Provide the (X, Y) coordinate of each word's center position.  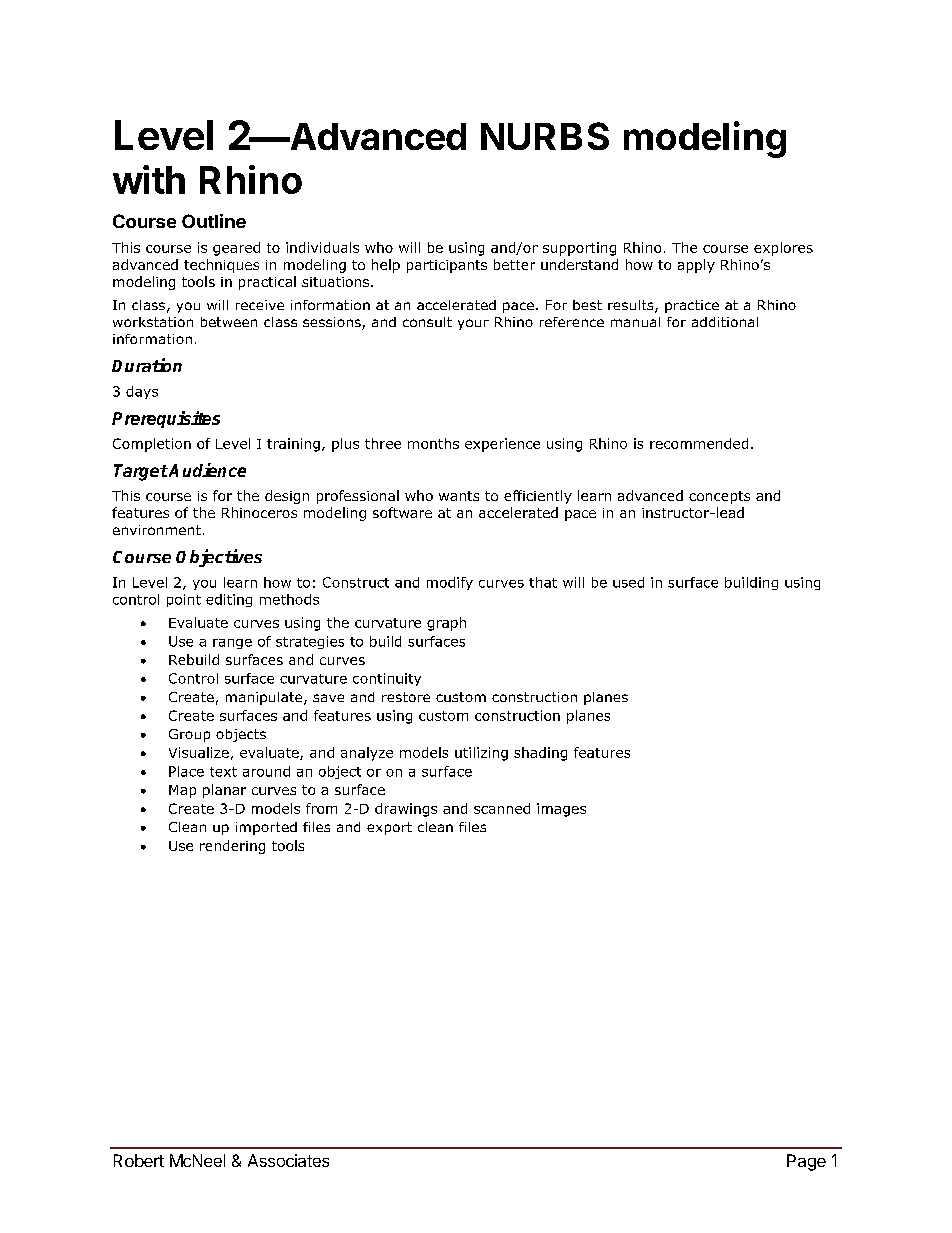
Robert (139, 1160)
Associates (288, 1160)
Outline (214, 221)
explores (783, 249)
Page (806, 1162)
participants (447, 266)
